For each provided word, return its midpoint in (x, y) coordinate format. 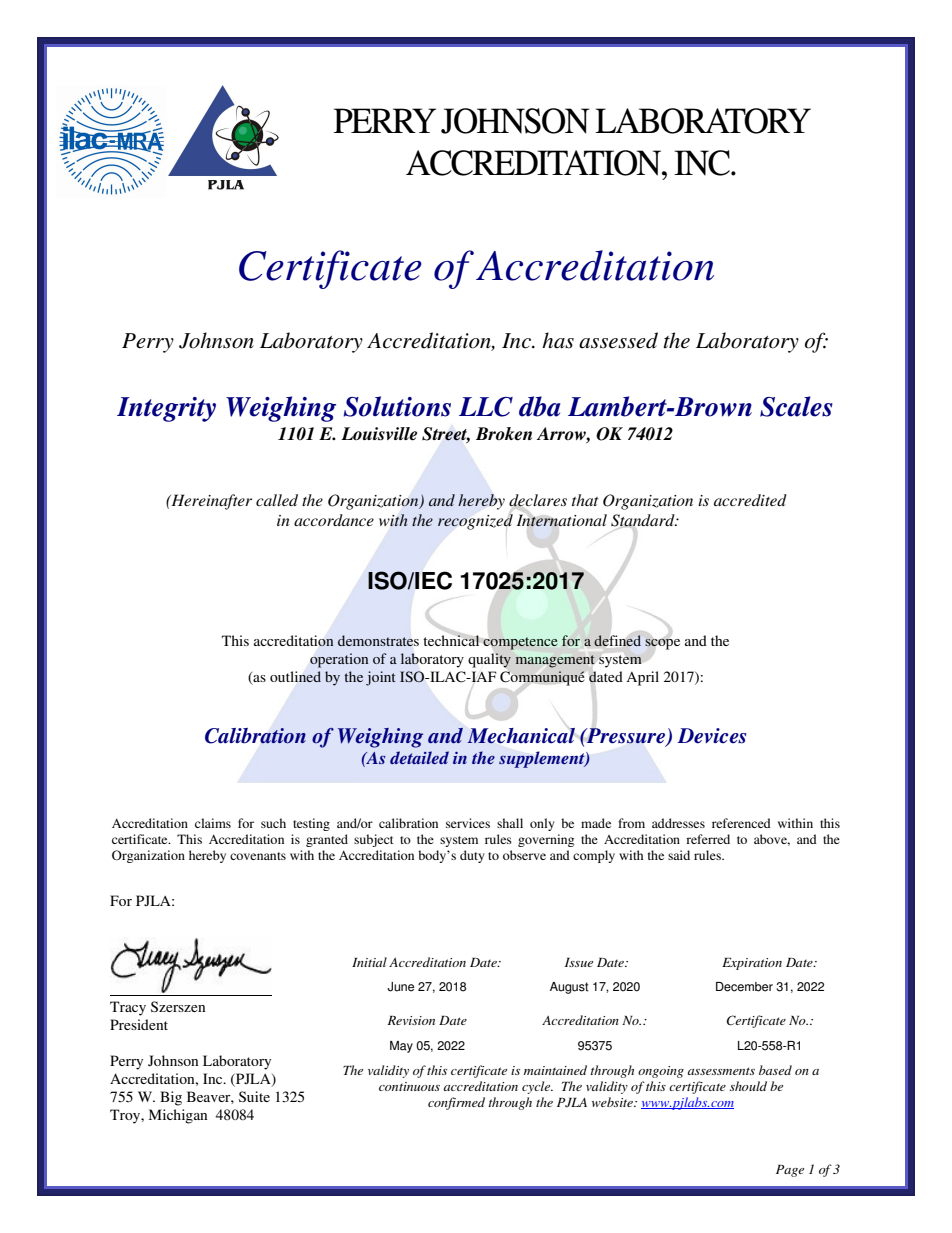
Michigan (178, 1116)
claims (213, 823)
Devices (712, 736)
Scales (796, 406)
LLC (486, 407)
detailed (419, 757)
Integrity (166, 409)
